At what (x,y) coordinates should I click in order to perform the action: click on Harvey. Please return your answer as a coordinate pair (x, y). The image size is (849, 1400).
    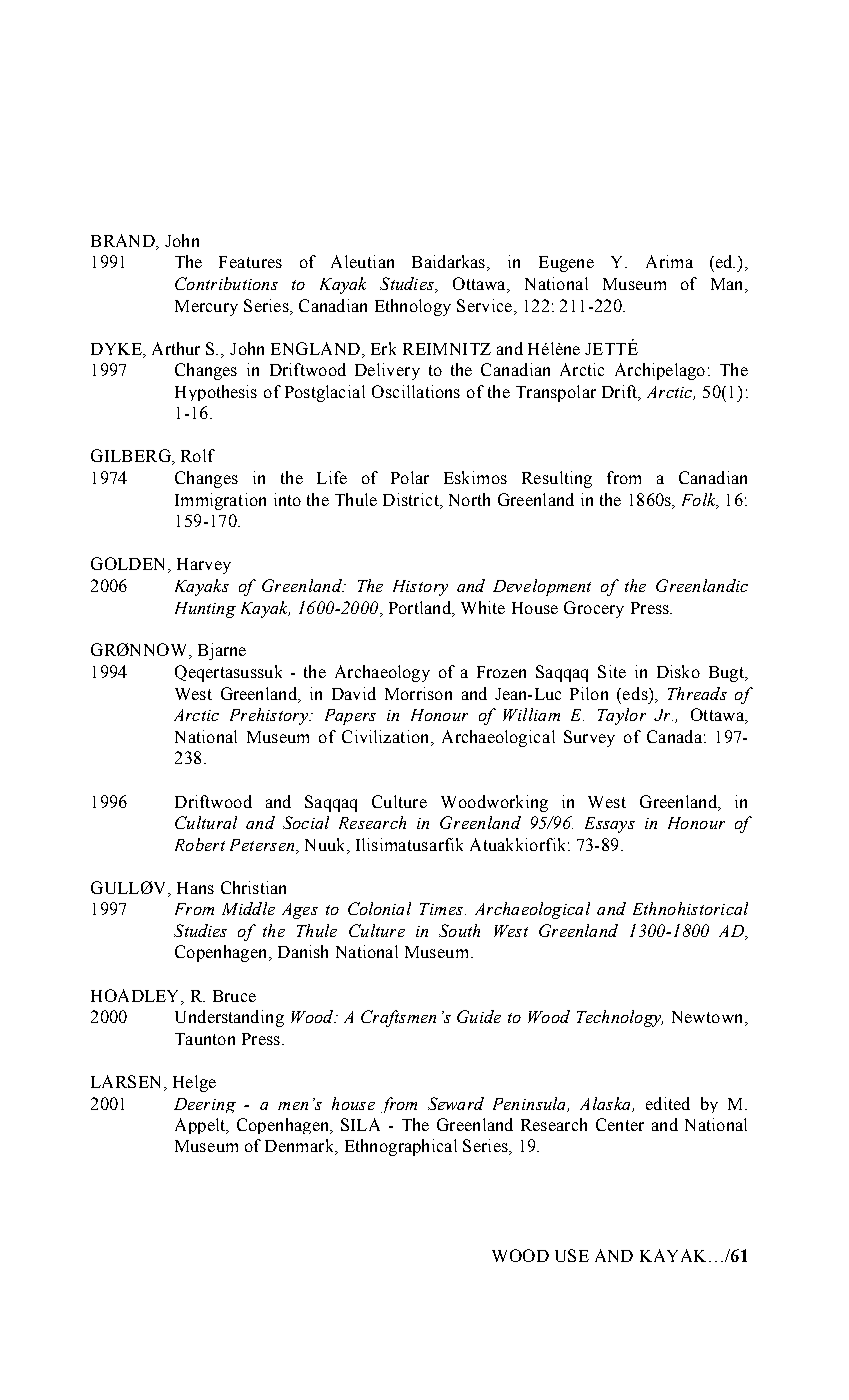
    Looking at the image, I should click on (204, 566).
